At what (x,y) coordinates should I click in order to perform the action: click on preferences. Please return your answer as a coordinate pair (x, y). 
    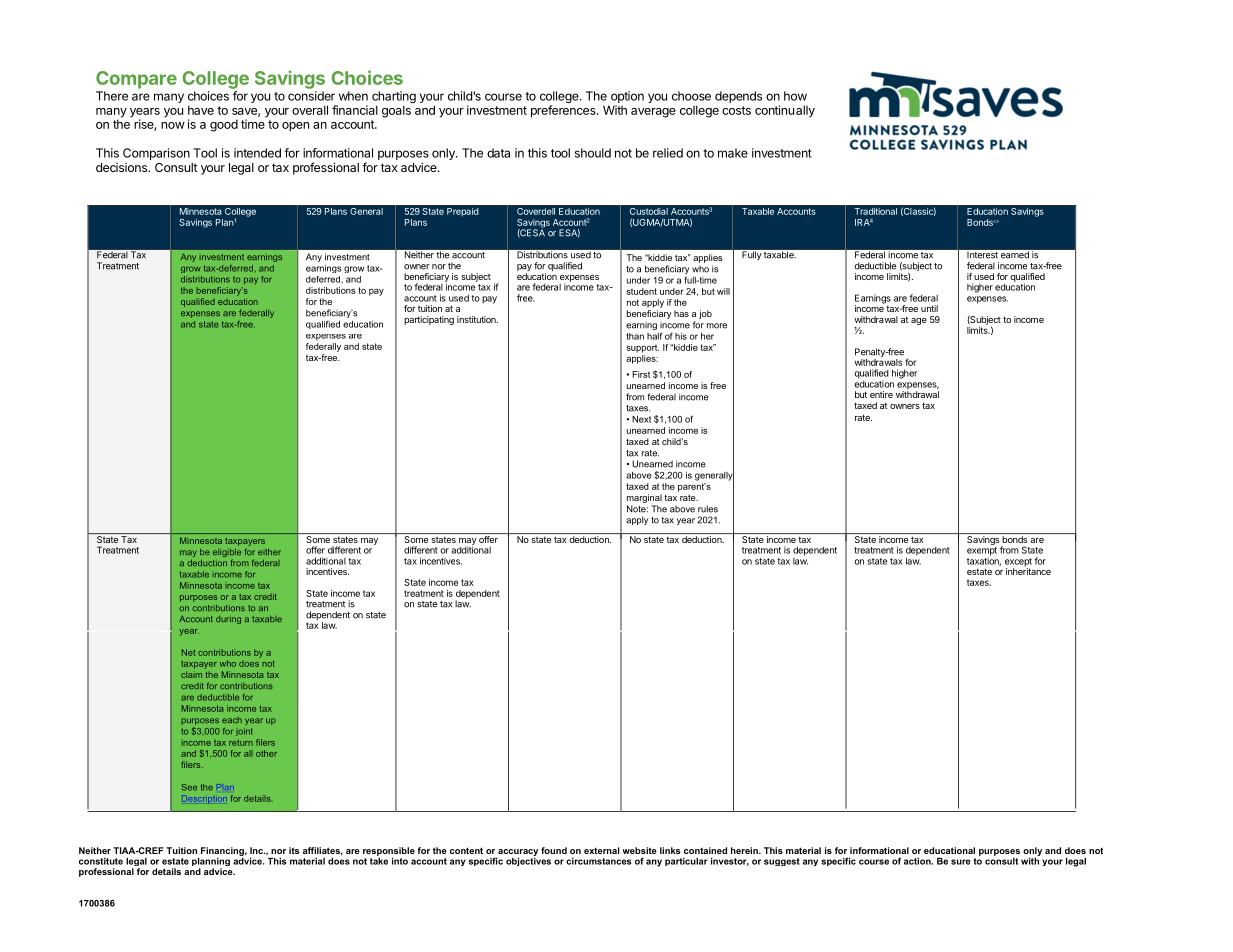
    Looking at the image, I should click on (564, 111).
